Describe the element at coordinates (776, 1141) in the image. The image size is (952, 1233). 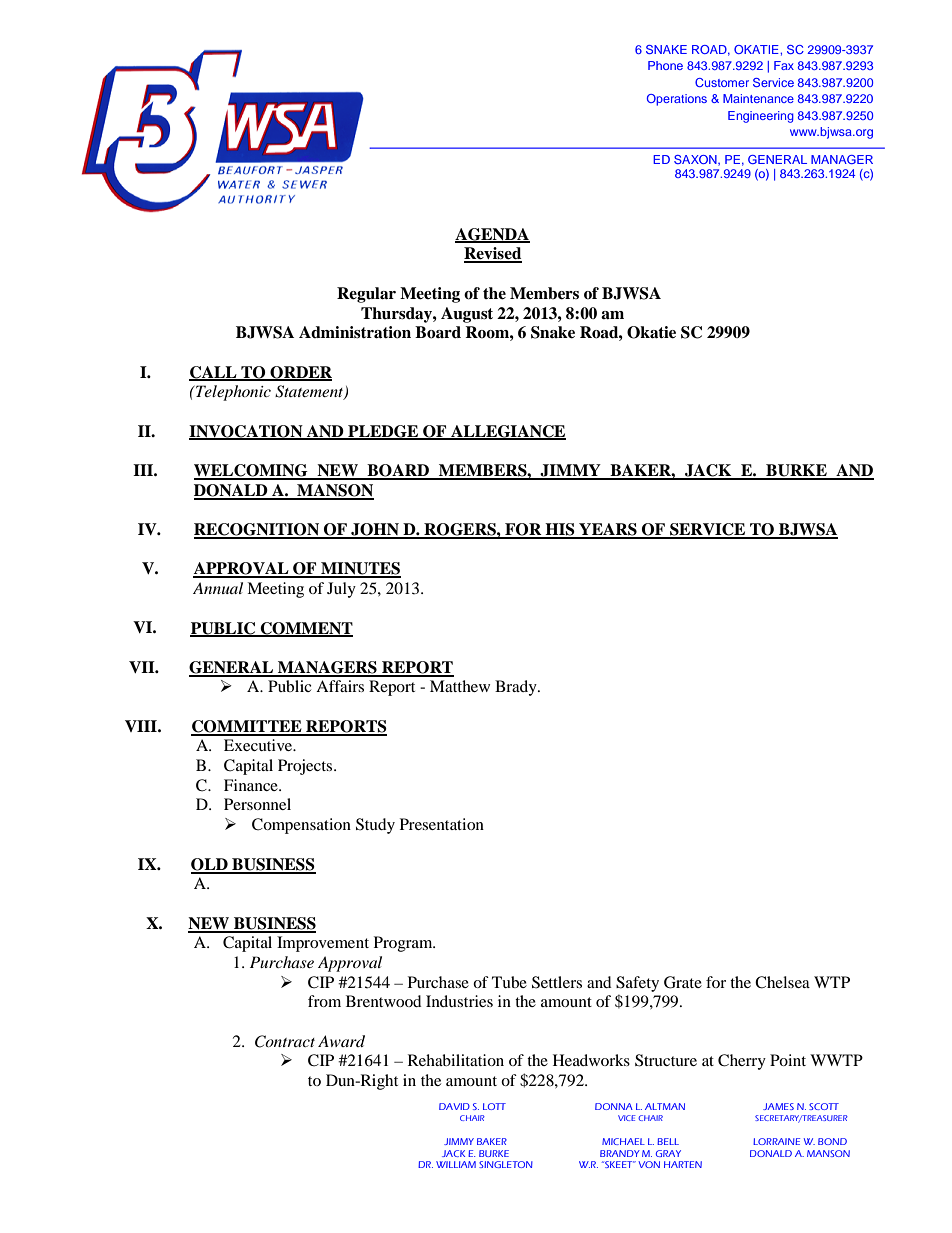
I see `LORRAINE` at that location.
